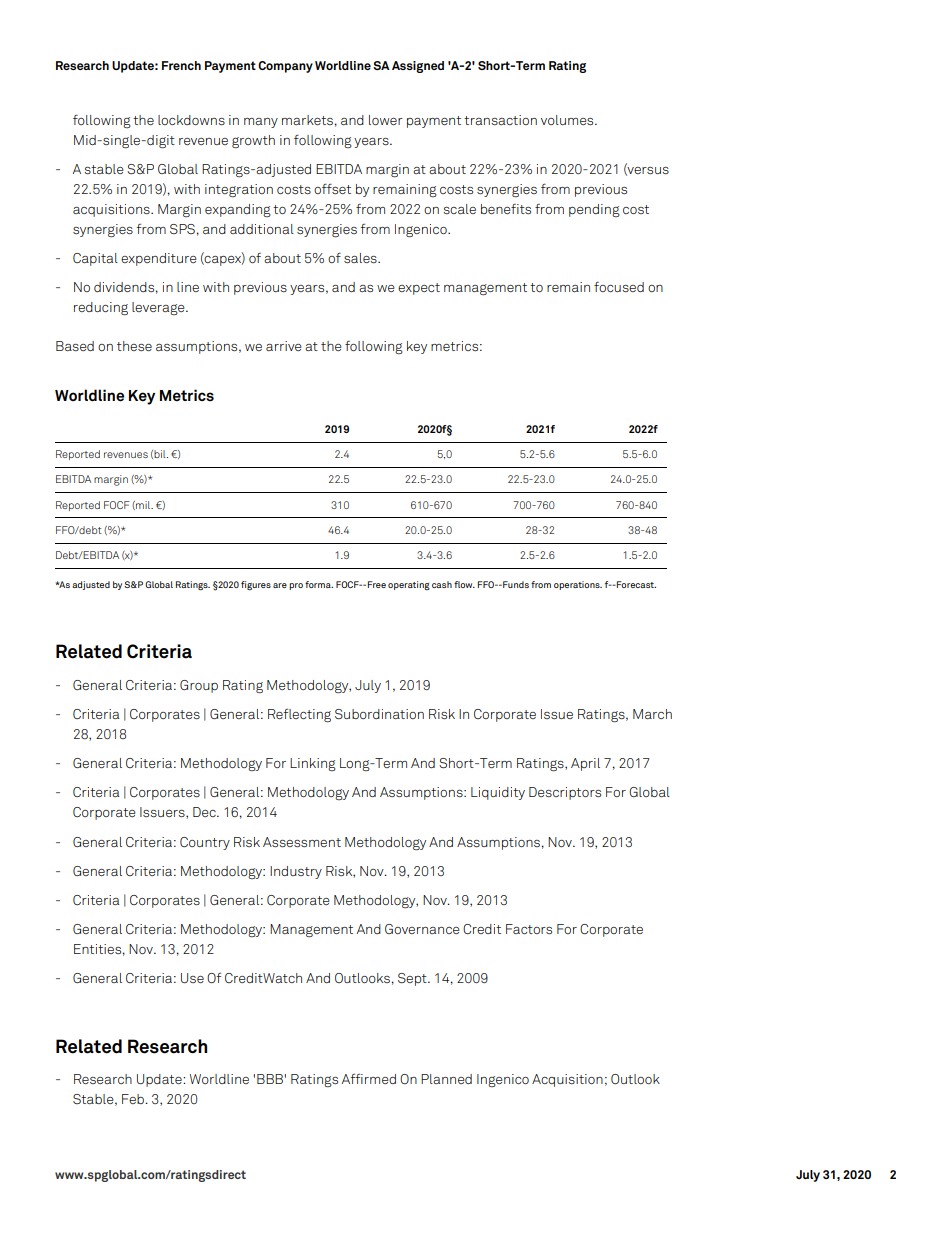 The width and height of the document is (952, 1233). Describe the element at coordinates (205, 812) in the document. I see `Dec` at that location.
